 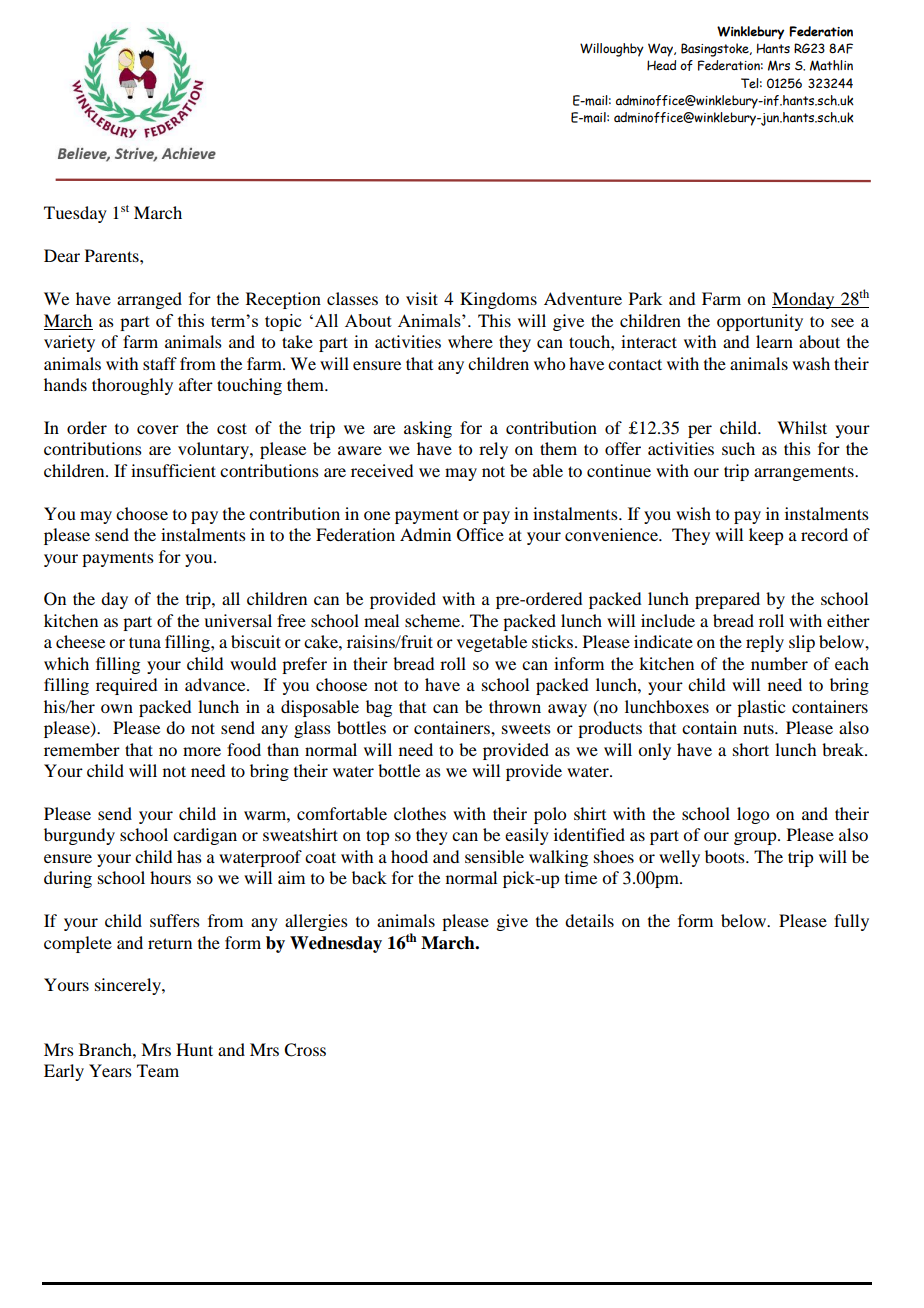 I want to click on Whilst, so click(x=802, y=427).
